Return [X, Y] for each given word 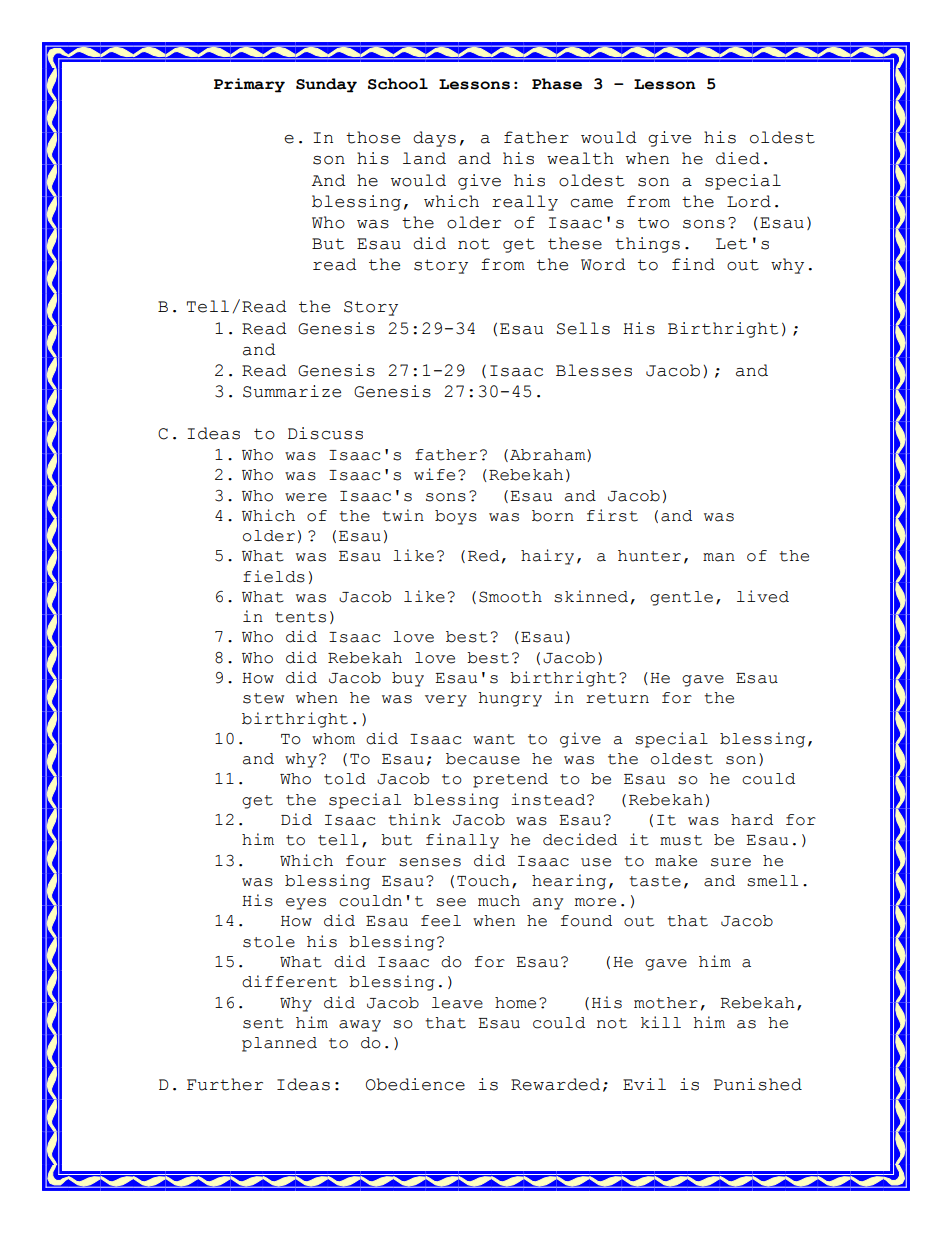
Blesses [594, 370]
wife [434, 474]
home [515, 1003]
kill [661, 1022]
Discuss [325, 433]
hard [752, 820]
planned [279, 1044]
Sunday [326, 85]
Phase [557, 84]
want [494, 739]
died [738, 158]
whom [333, 739]
